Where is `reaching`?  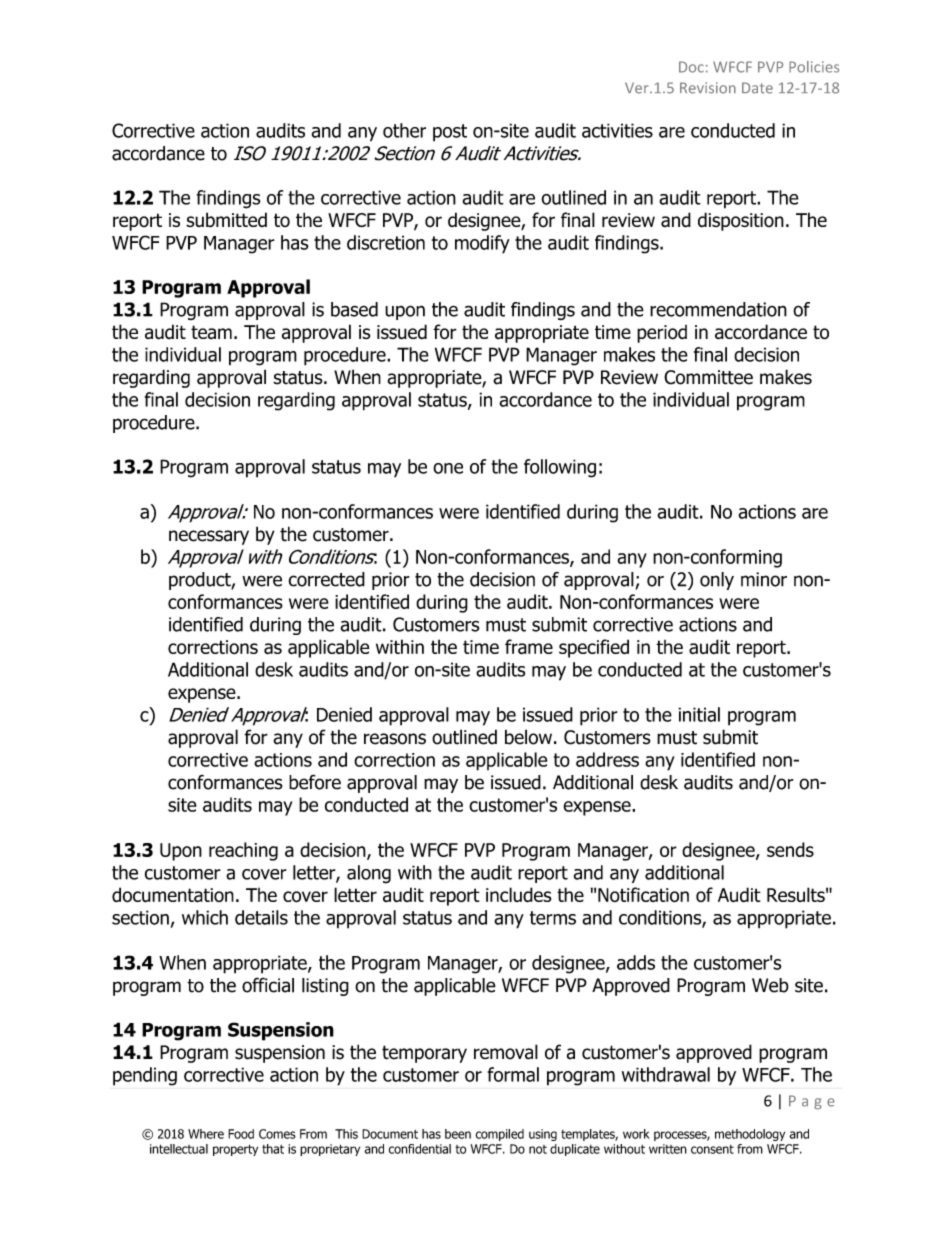 reaching is located at coordinates (243, 851).
